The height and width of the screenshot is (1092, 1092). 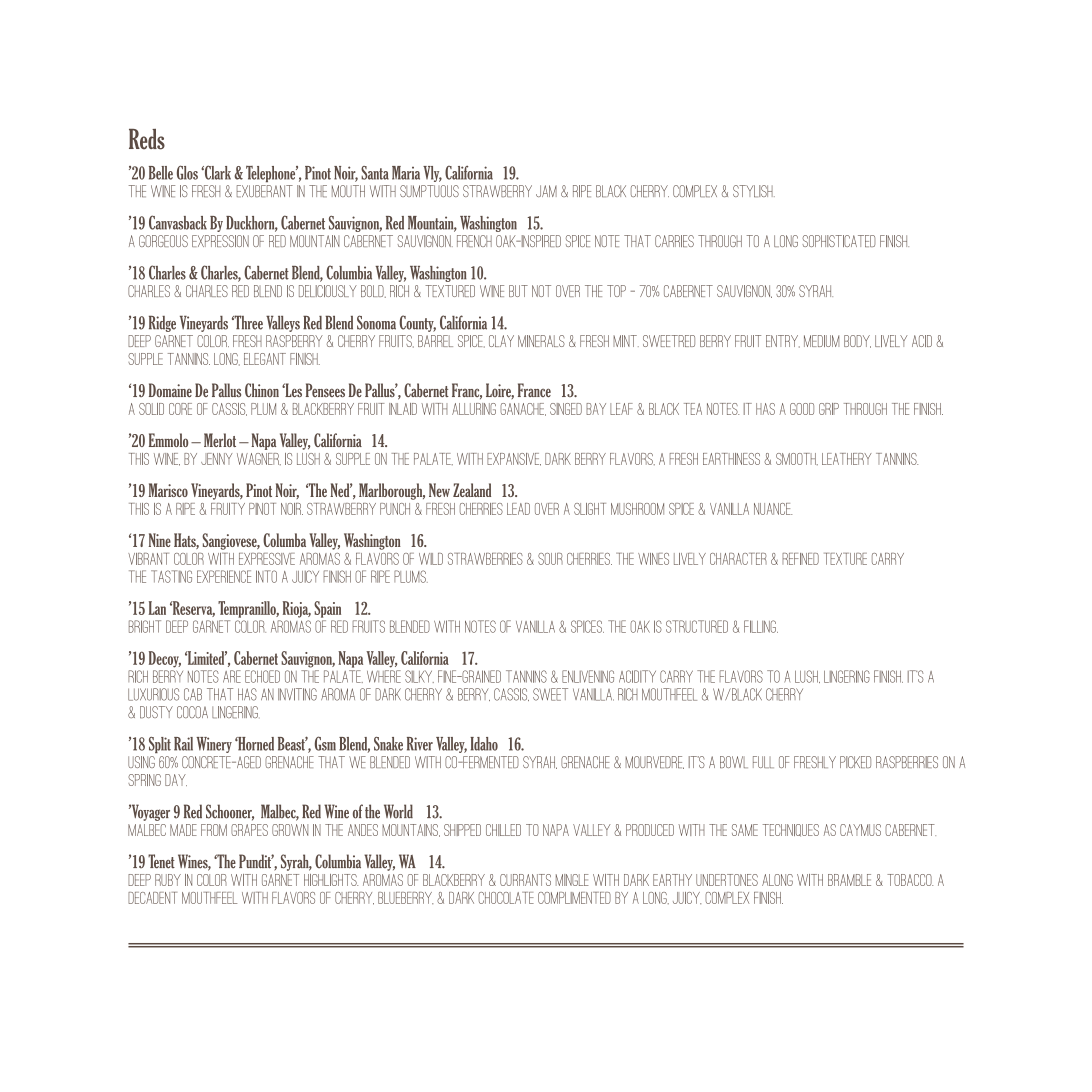 What do you see at coordinates (525, 880) in the screenshot?
I see `currants` at bounding box center [525, 880].
